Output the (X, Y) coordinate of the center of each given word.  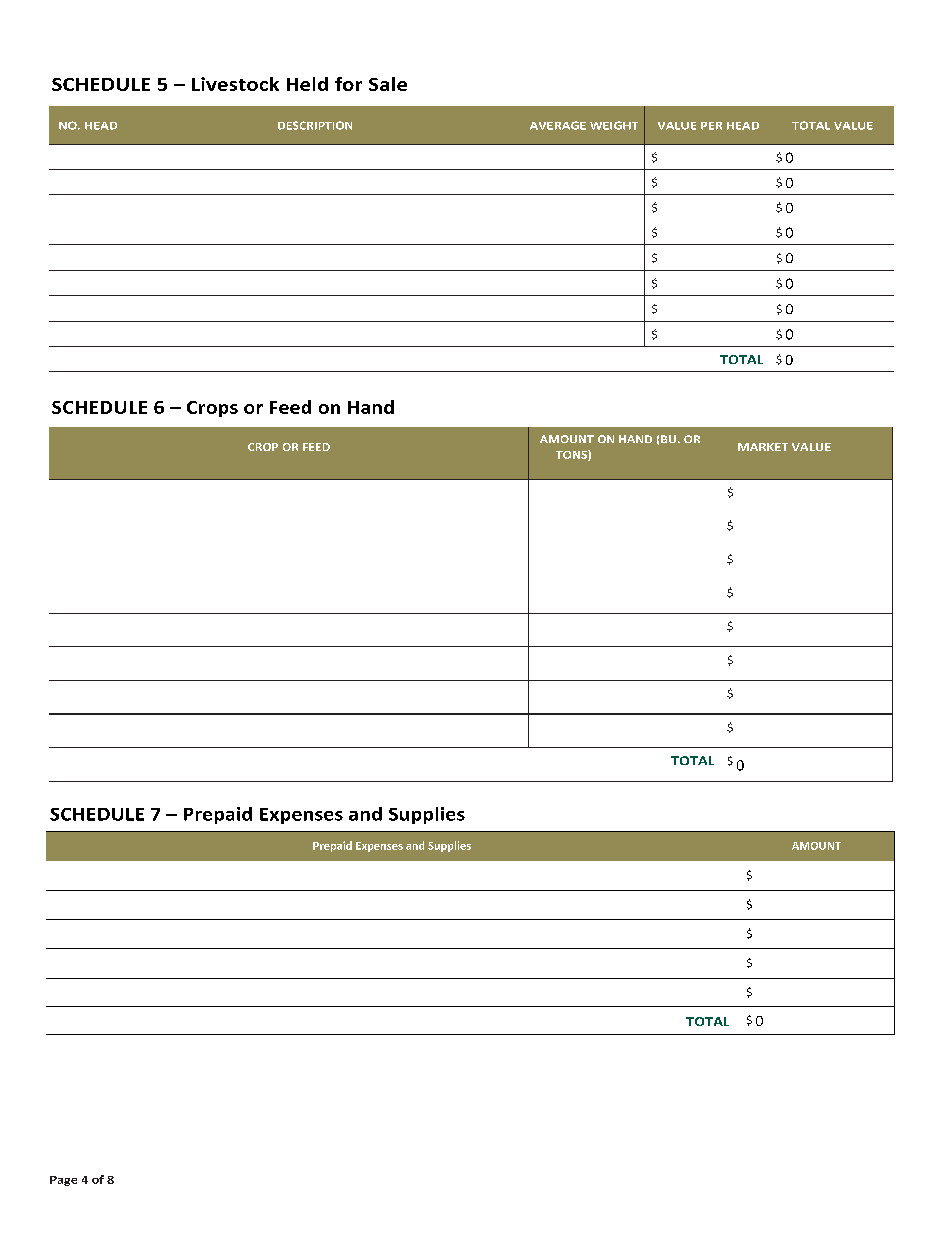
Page (63, 1181)
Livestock (235, 84)
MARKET (763, 447)
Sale (388, 84)
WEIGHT (614, 125)
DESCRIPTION (315, 125)
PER (711, 126)
